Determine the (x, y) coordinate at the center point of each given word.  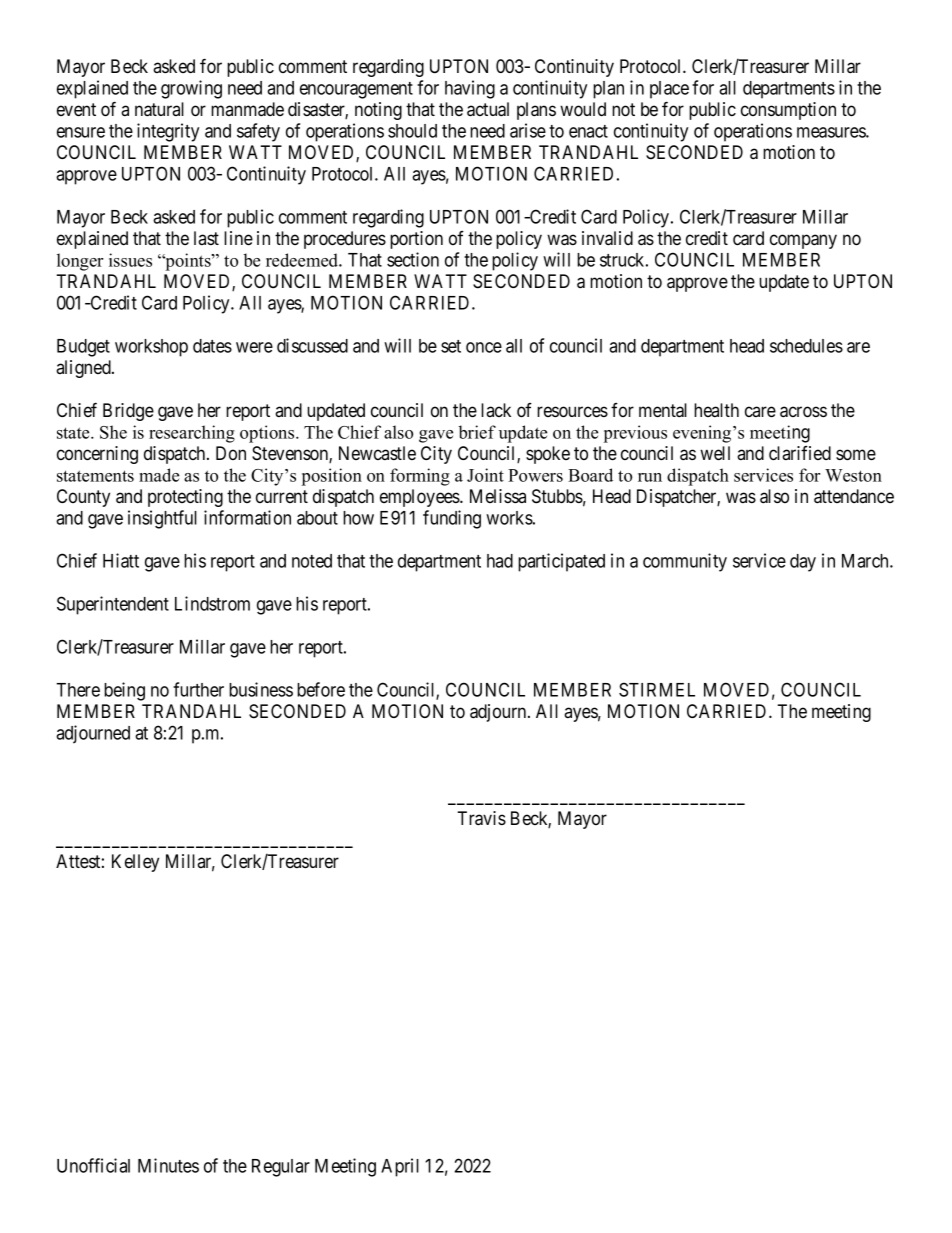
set (451, 346)
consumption (788, 111)
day (803, 563)
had (500, 561)
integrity (168, 132)
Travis (481, 818)
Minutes (168, 1165)
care (760, 411)
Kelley (135, 863)
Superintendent (113, 605)
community (685, 562)
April (400, 1167)
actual (488, 109)
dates (212, 346)
